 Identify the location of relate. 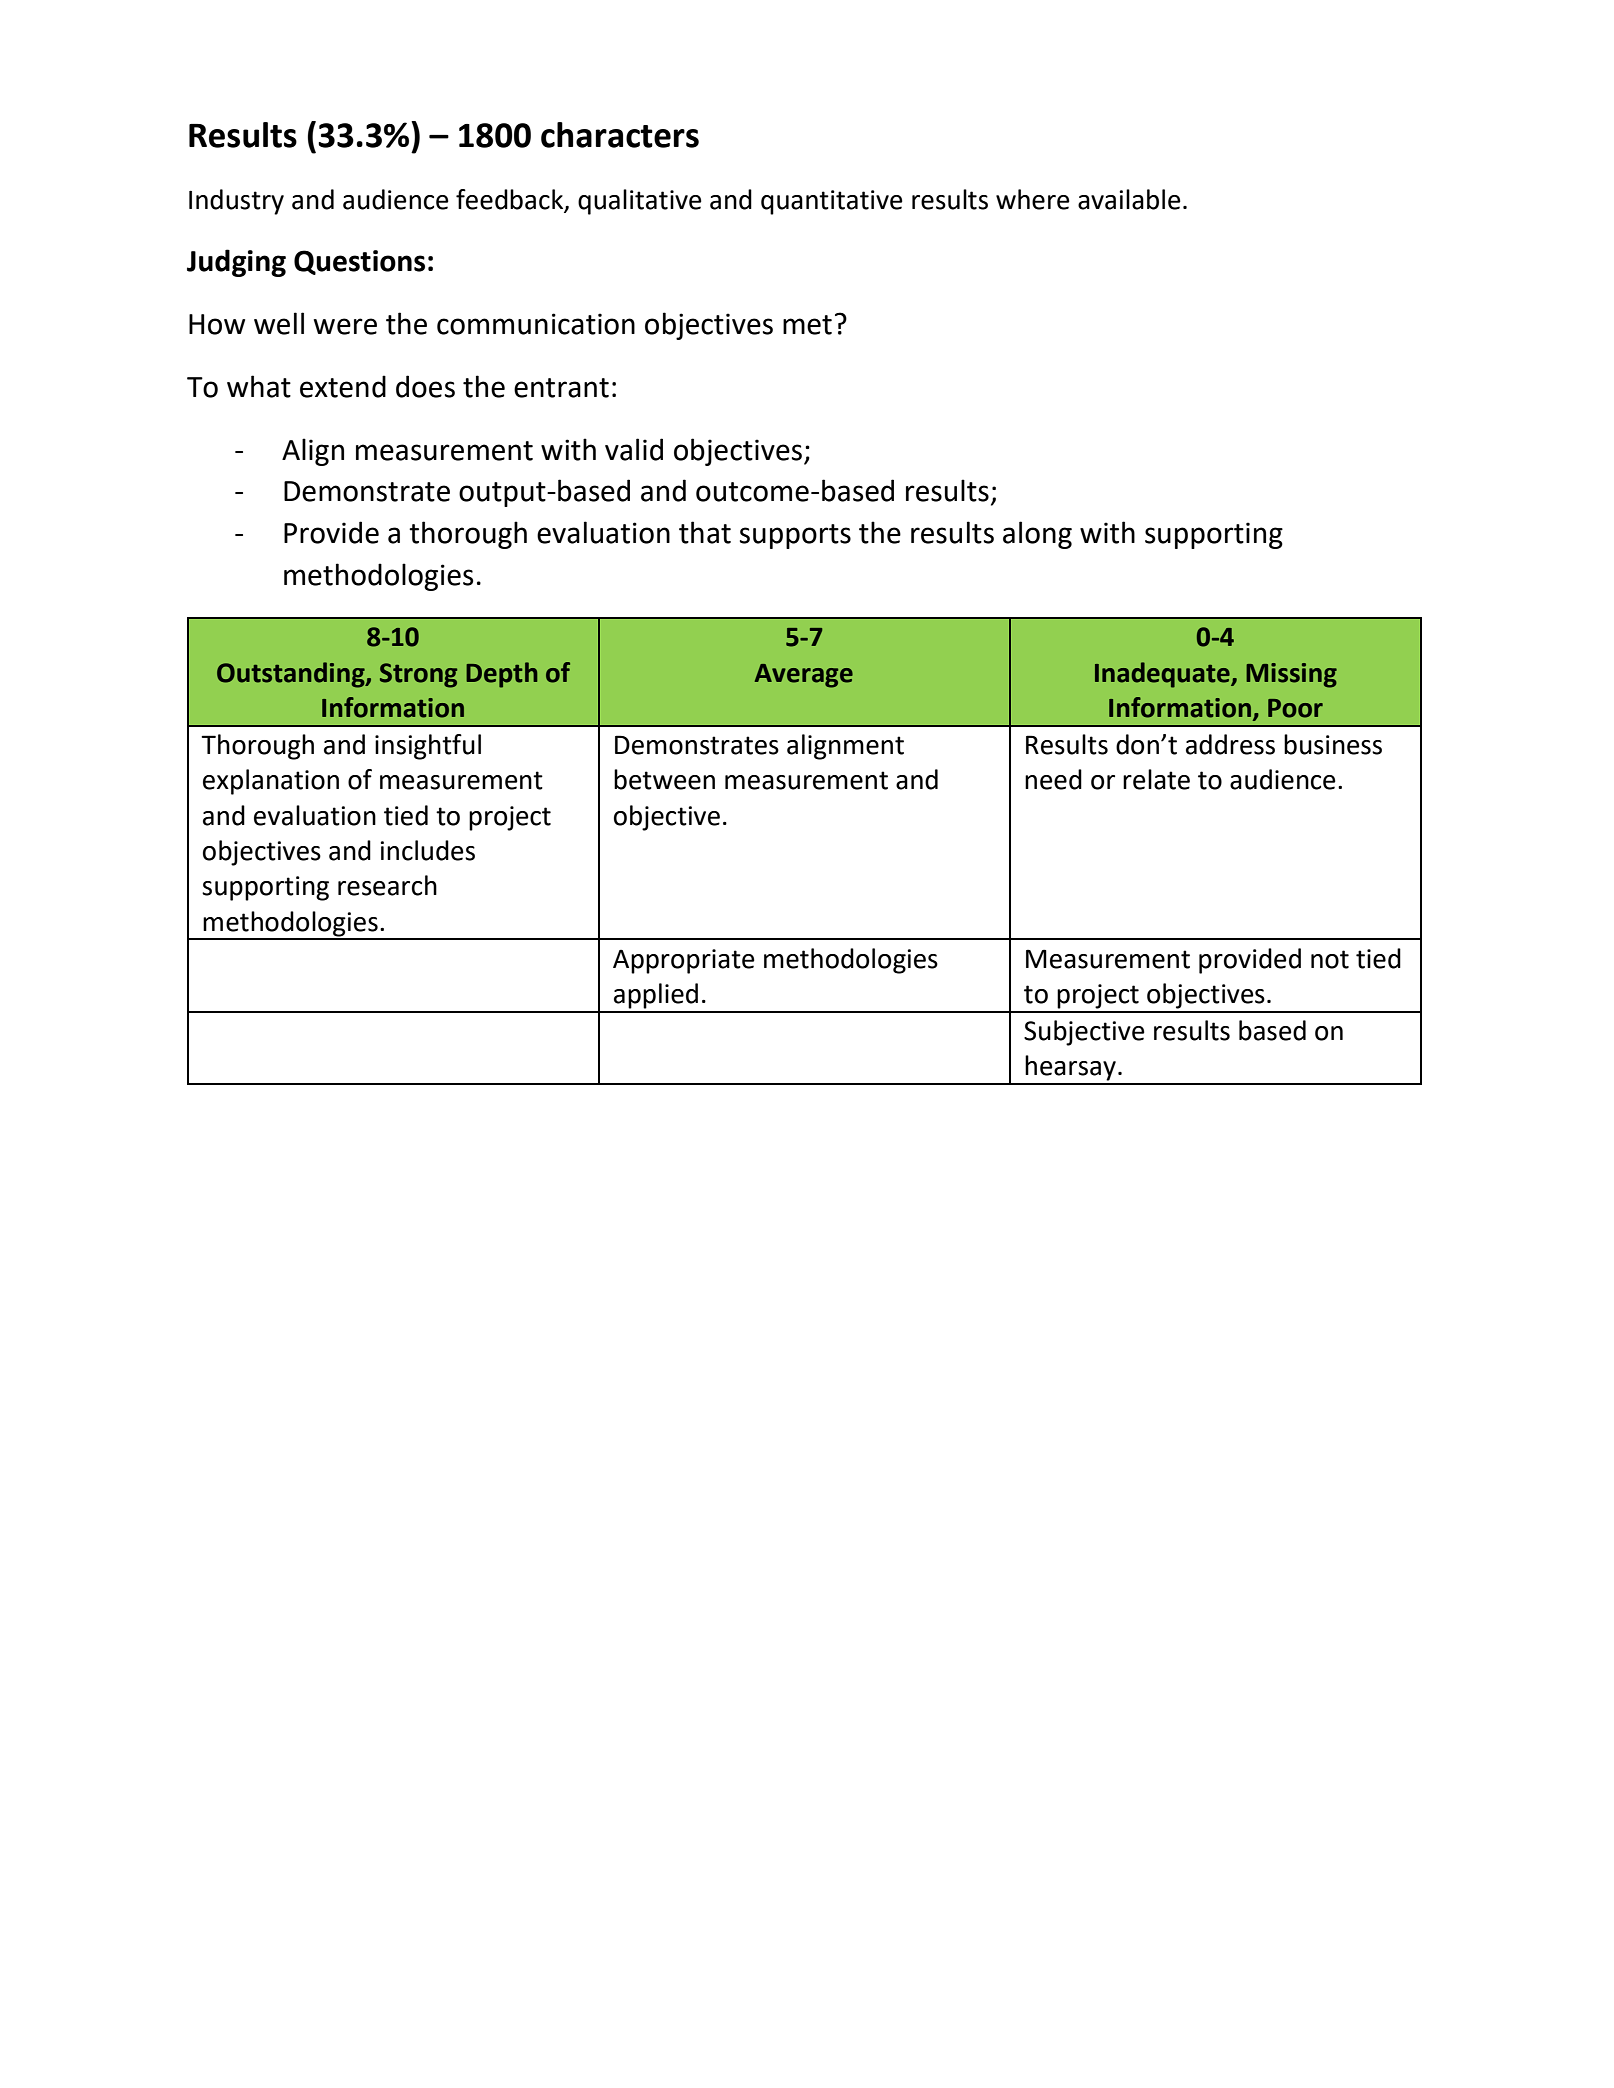
(1156, 779).
